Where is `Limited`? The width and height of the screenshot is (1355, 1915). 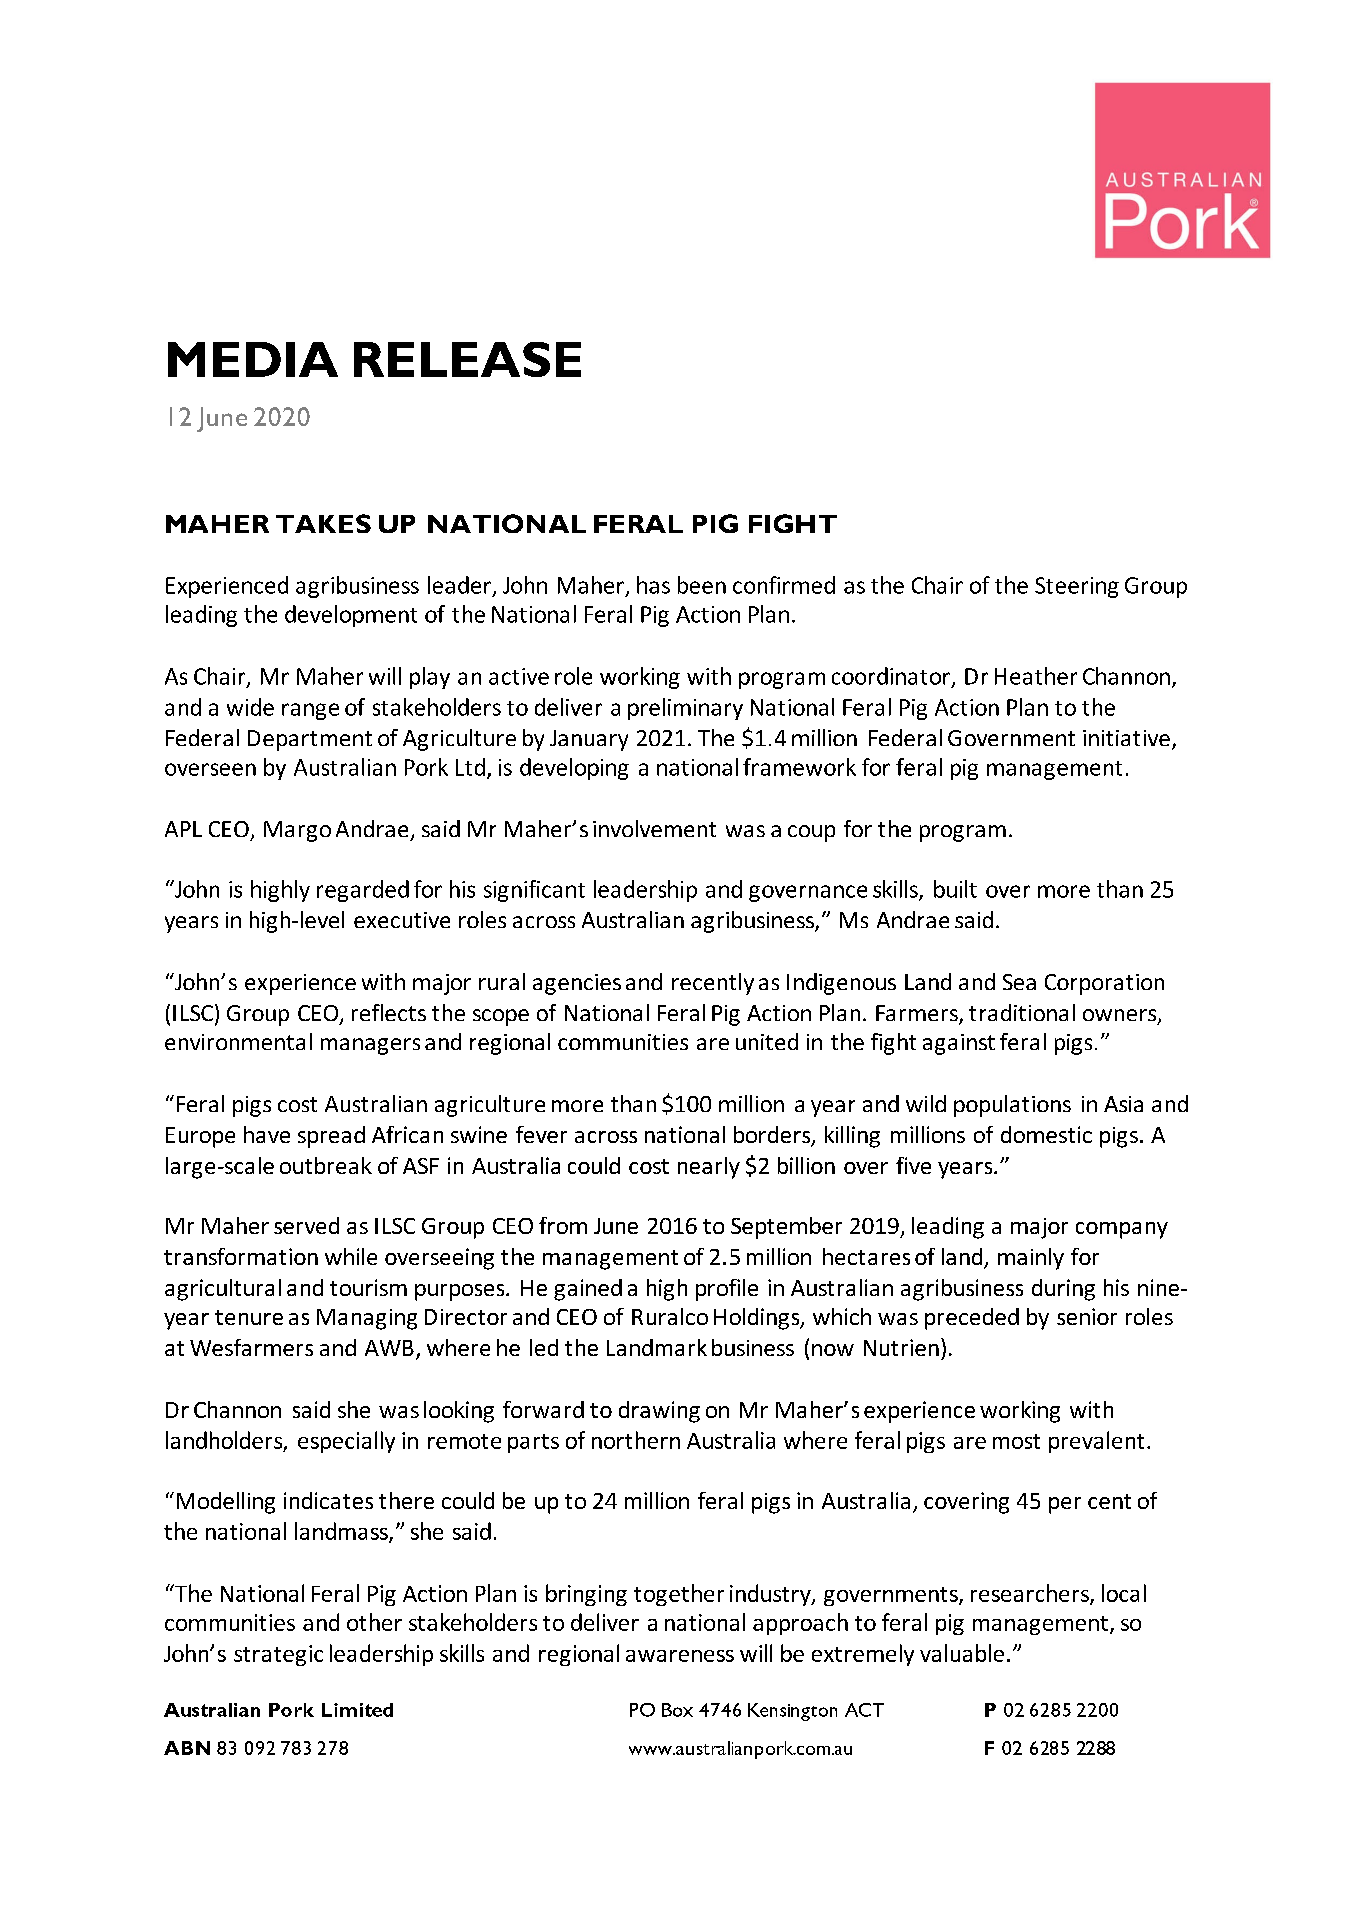 Limited is located at coordinates (357, 1710).
